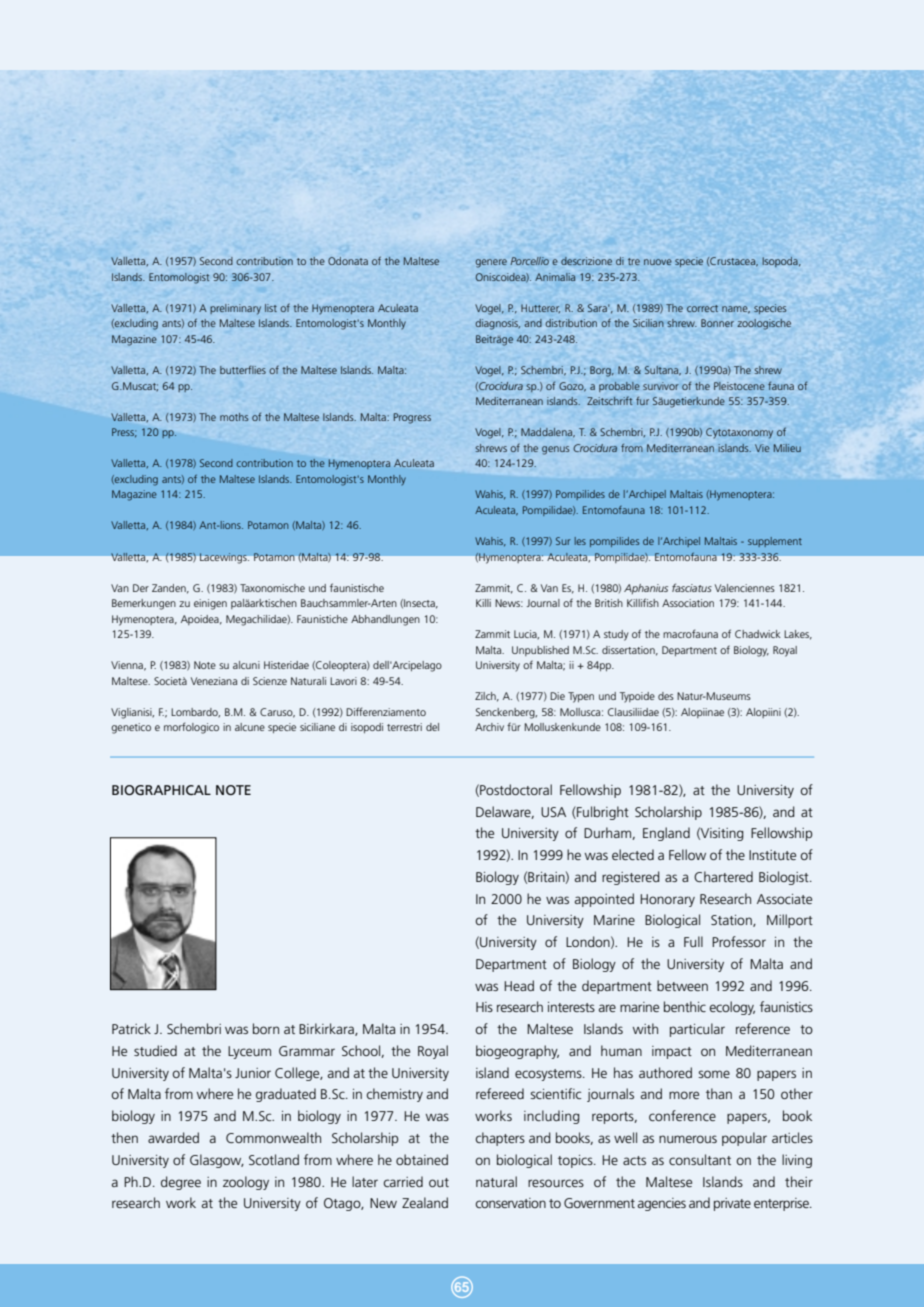 Image resolution: width=924 pixels, height=1307 pixels. I want to click on Senckenberg, so click(506, 713).
